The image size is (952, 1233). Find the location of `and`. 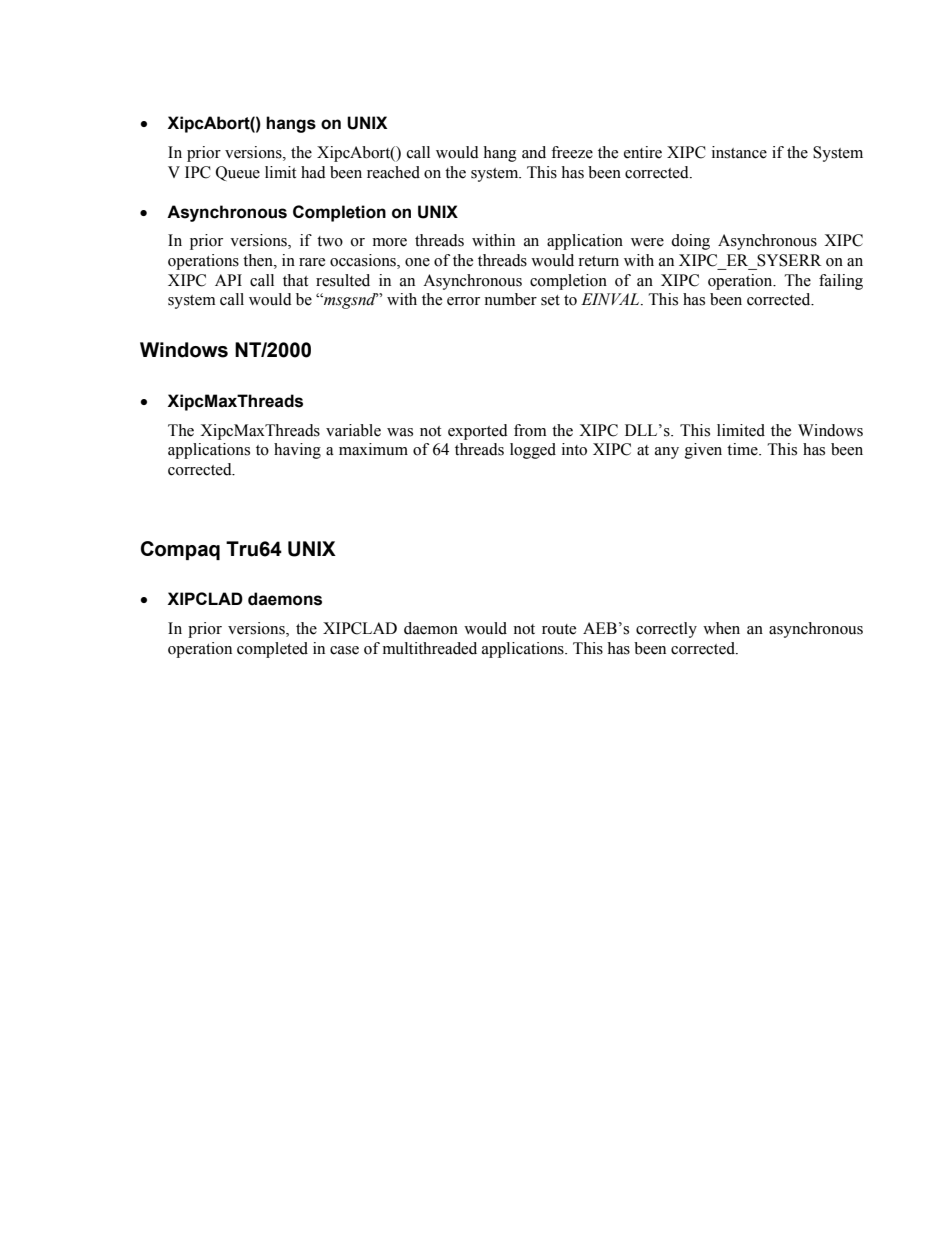

and is located at coordinates (534, 152).
